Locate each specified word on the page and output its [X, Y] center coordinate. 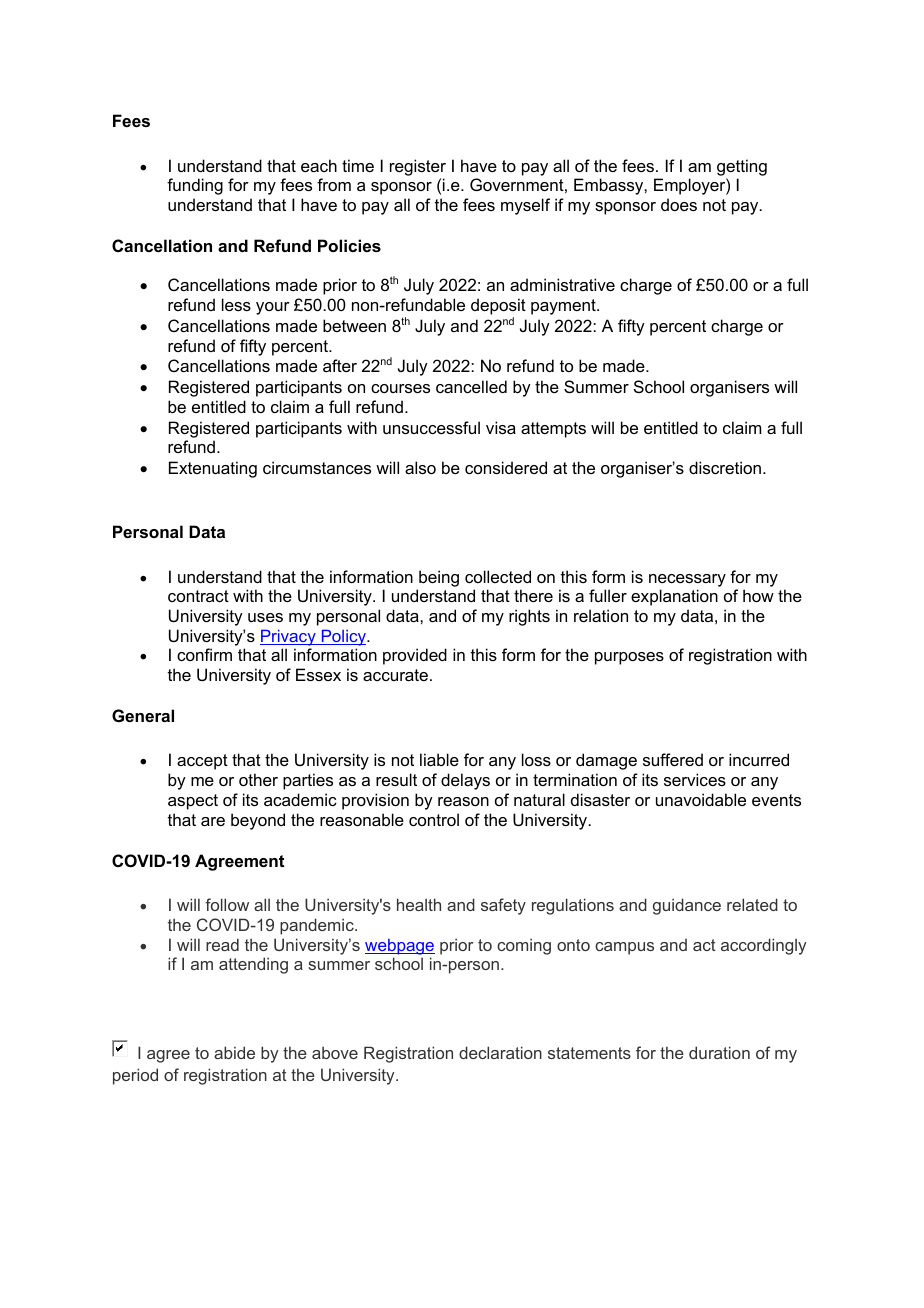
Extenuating [213, 469]
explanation [674, 597]
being [439, 578]
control [434, 819]
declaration [500, 1052]
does [679, 204]
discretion [725, 467]
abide [234, 1052]
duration [719, 1052]
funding [195, 186]
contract [198, 596]
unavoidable [701, 799]
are [213, 821]
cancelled [471, 386]
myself [525, 206]
